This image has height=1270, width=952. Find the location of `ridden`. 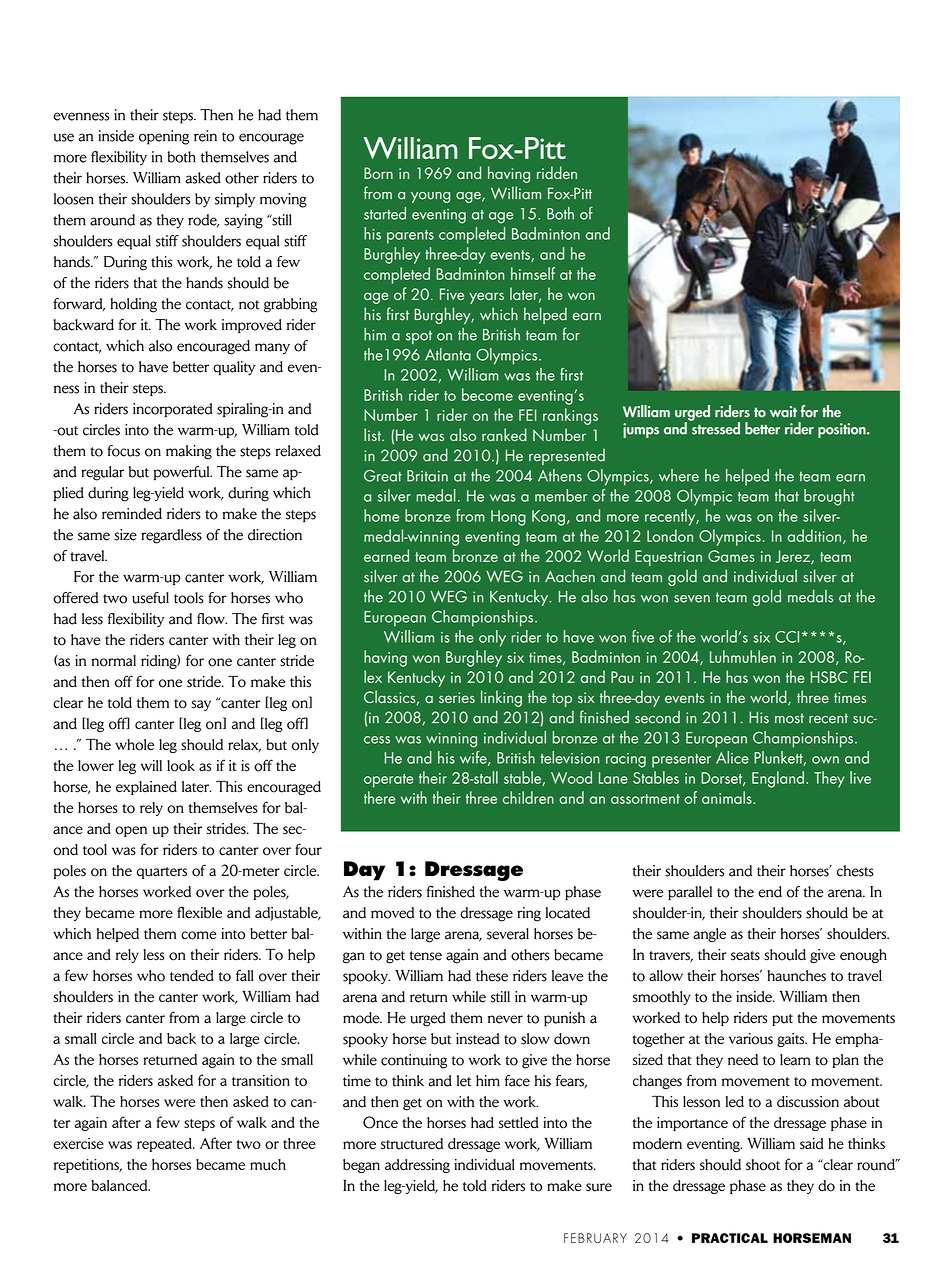

ridden is located at coordinates (557, 172).
